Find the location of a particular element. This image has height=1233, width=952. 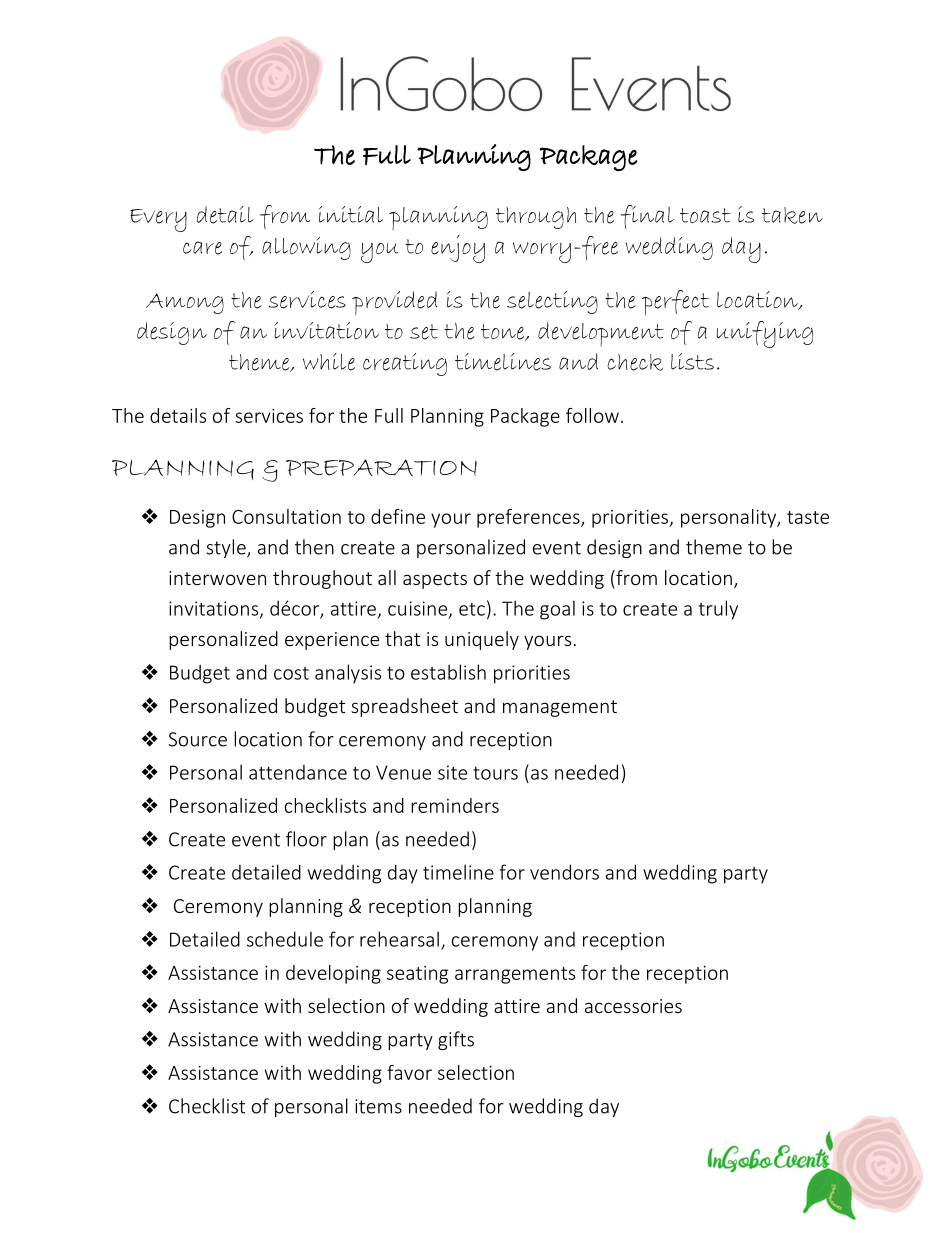

taste is located at coordinates (808, 517).
